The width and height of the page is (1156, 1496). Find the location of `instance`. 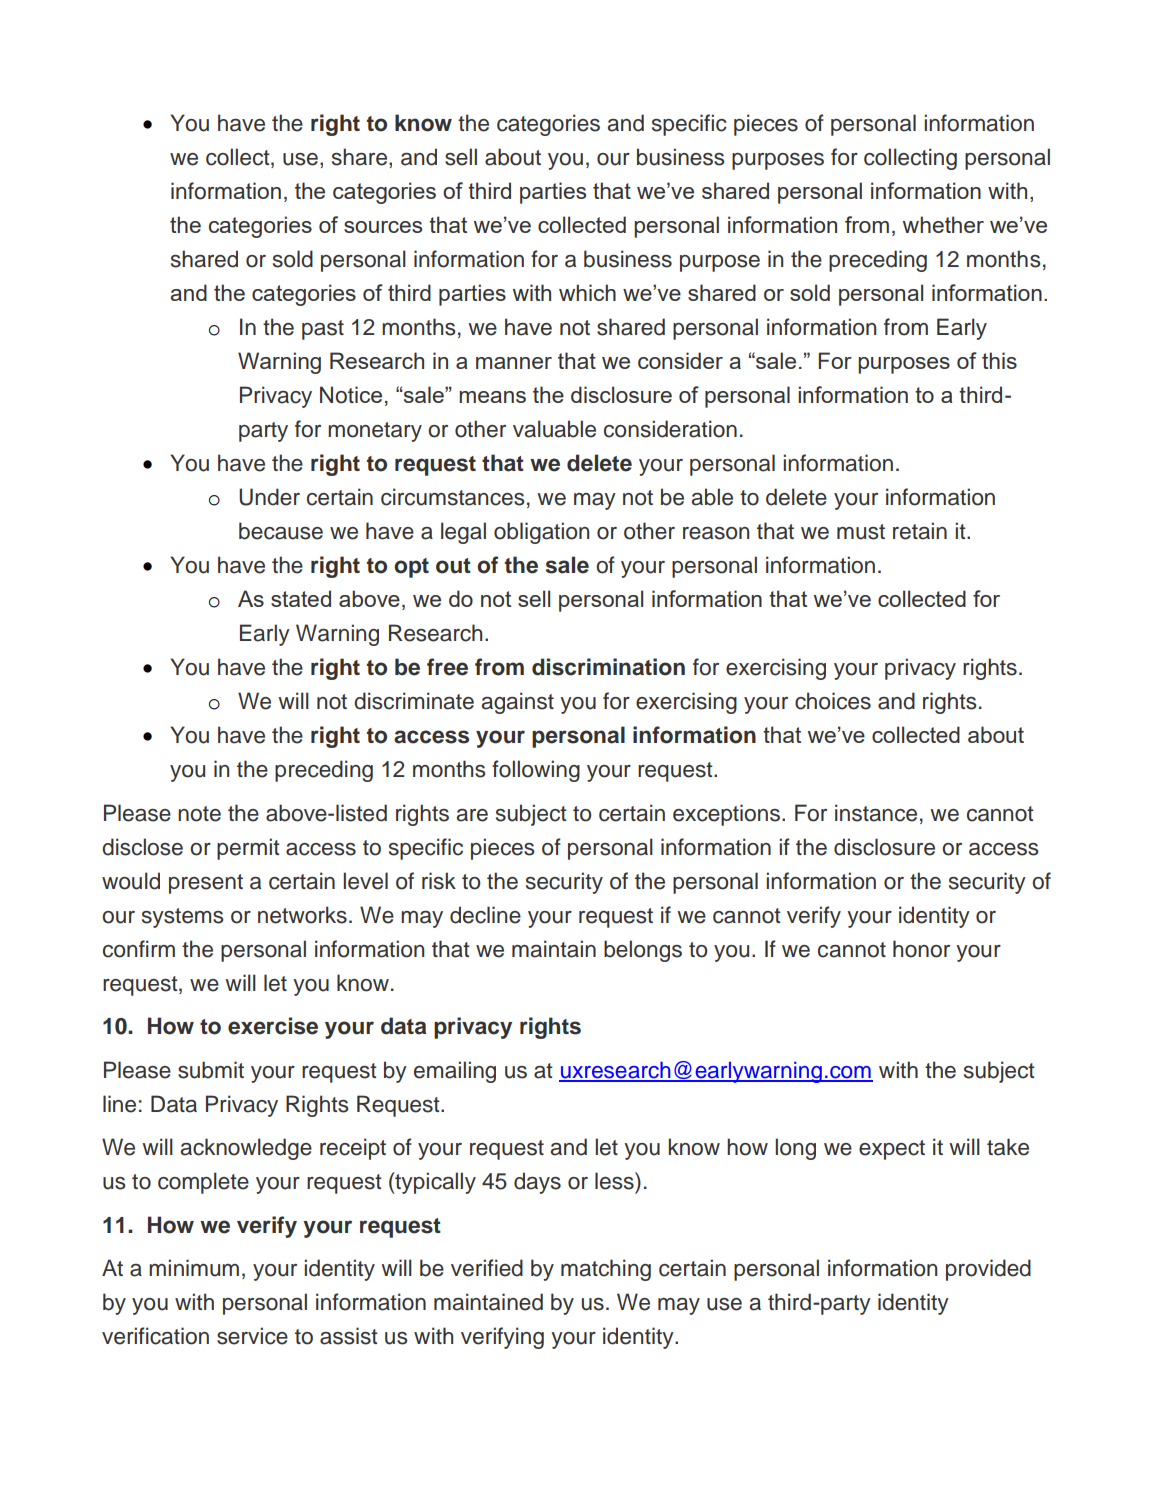

instance is located at coordinates (876, 813).
